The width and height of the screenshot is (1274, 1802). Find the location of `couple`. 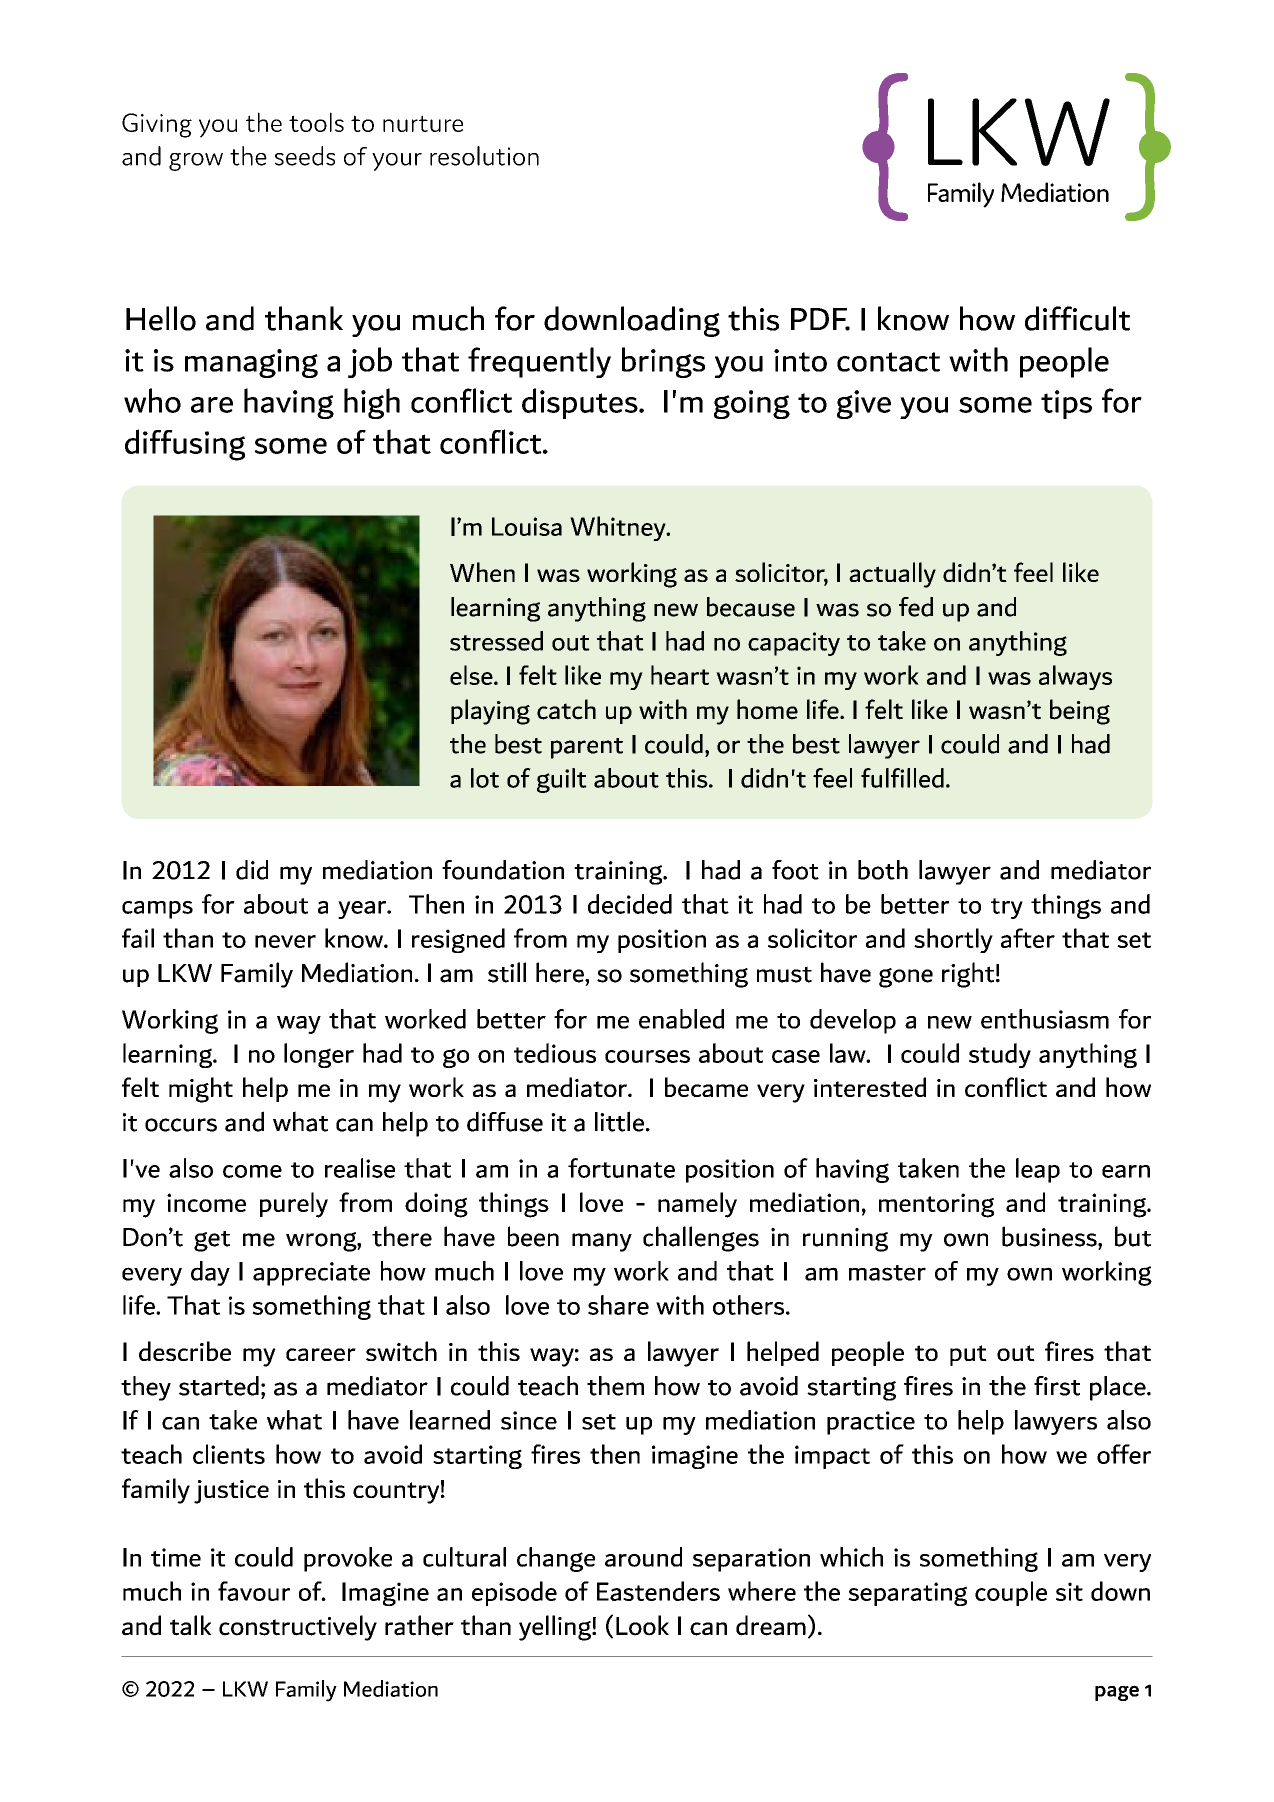

couple is located at coordinates (1011, 1593).
